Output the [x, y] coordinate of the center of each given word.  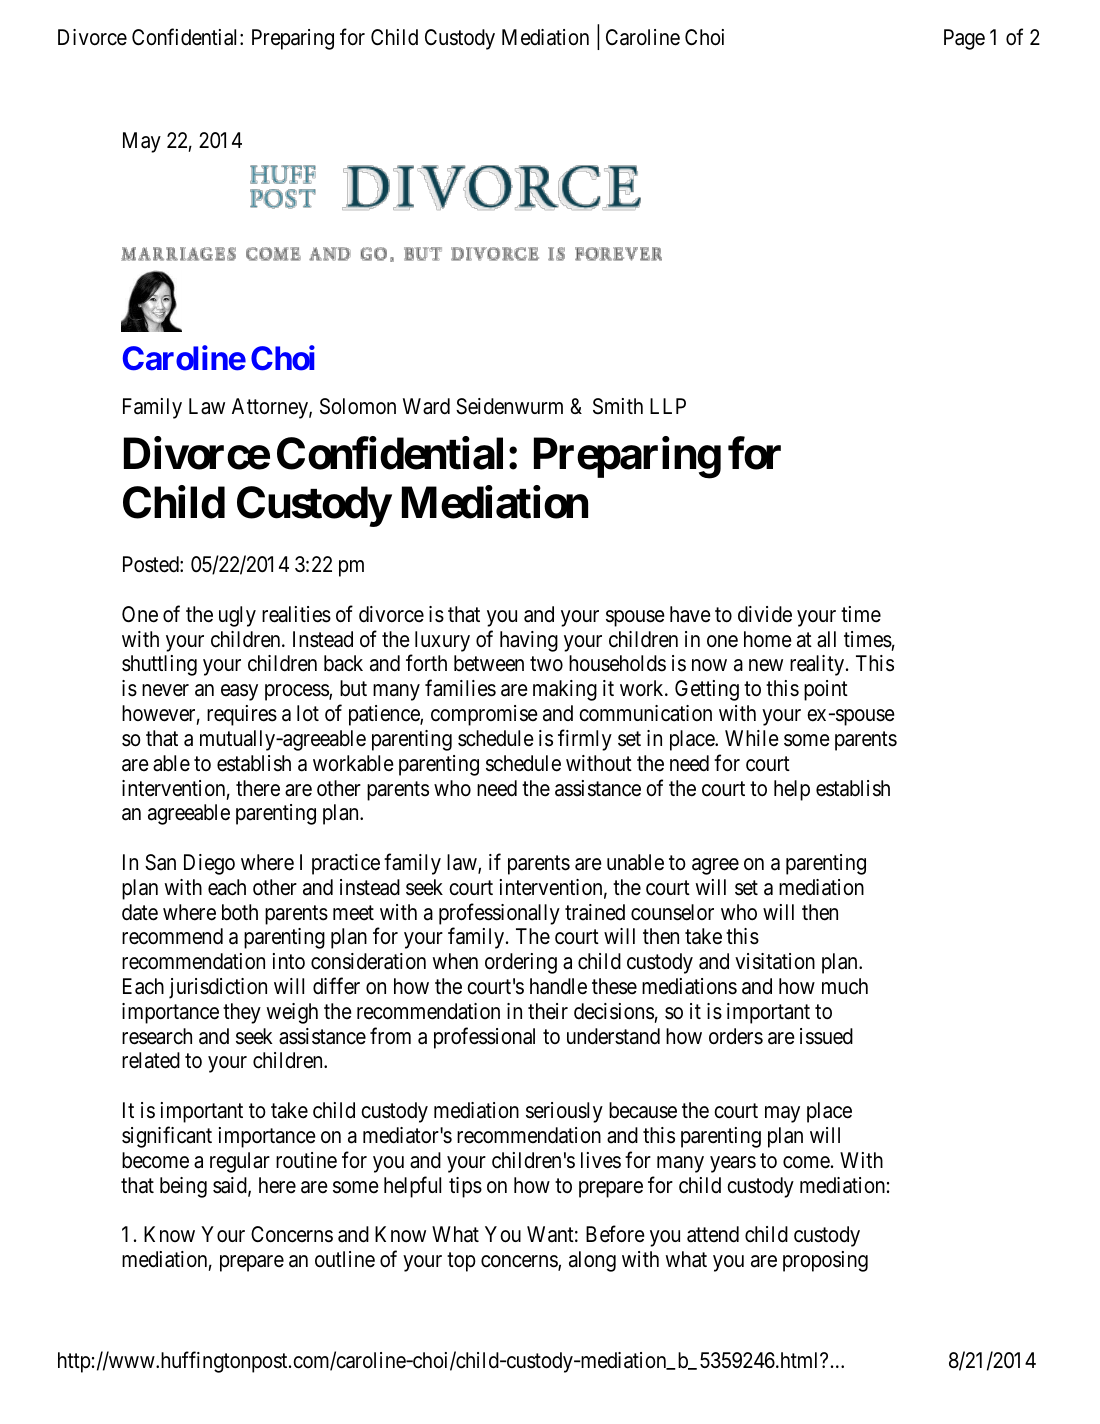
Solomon [358, 406]
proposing [825, 1261]
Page [964, 39]
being [183, 1187]
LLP [668, 406]
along [592, 1261]
